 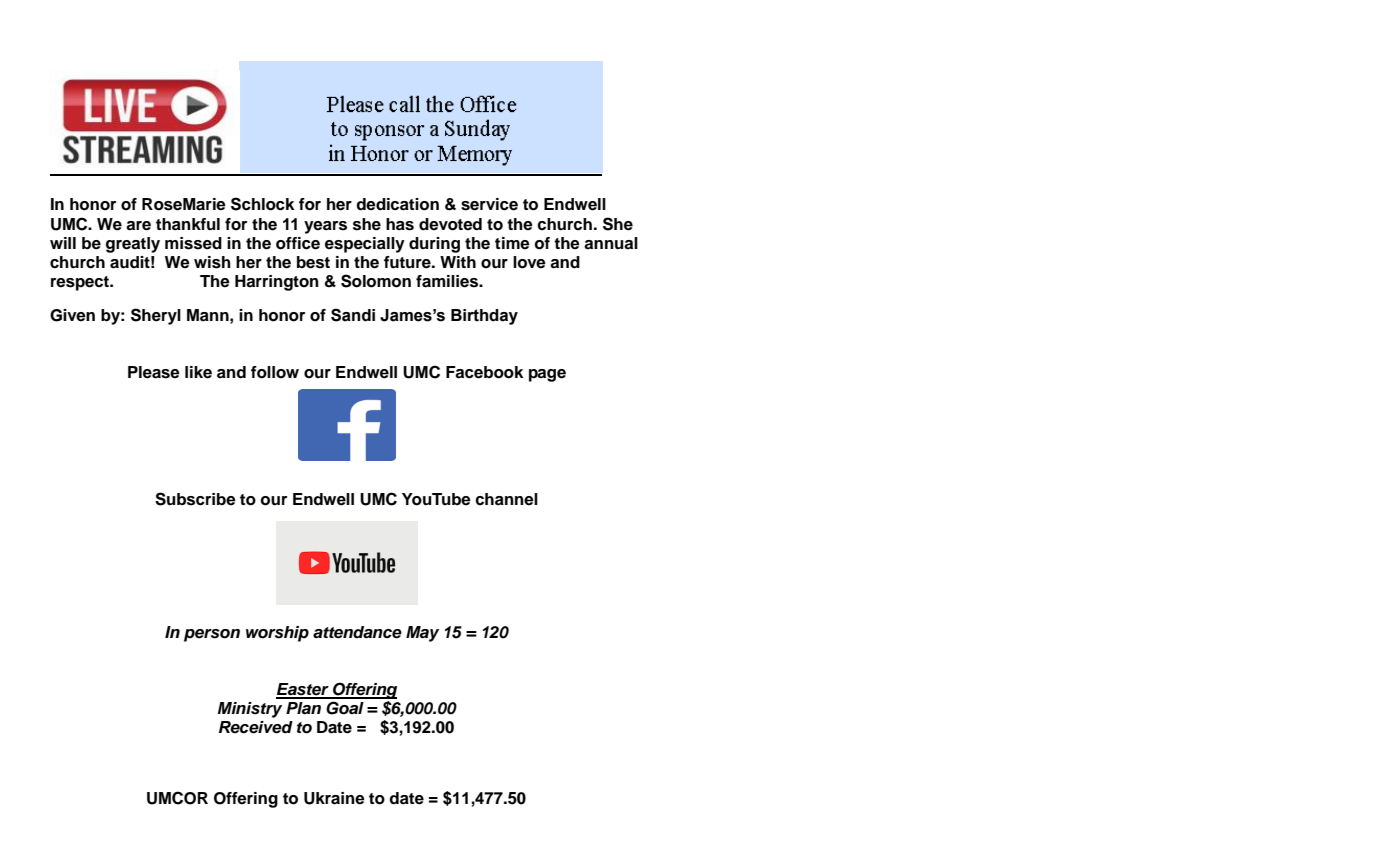 I want to click on attendance, so click(x=357, y=632).
